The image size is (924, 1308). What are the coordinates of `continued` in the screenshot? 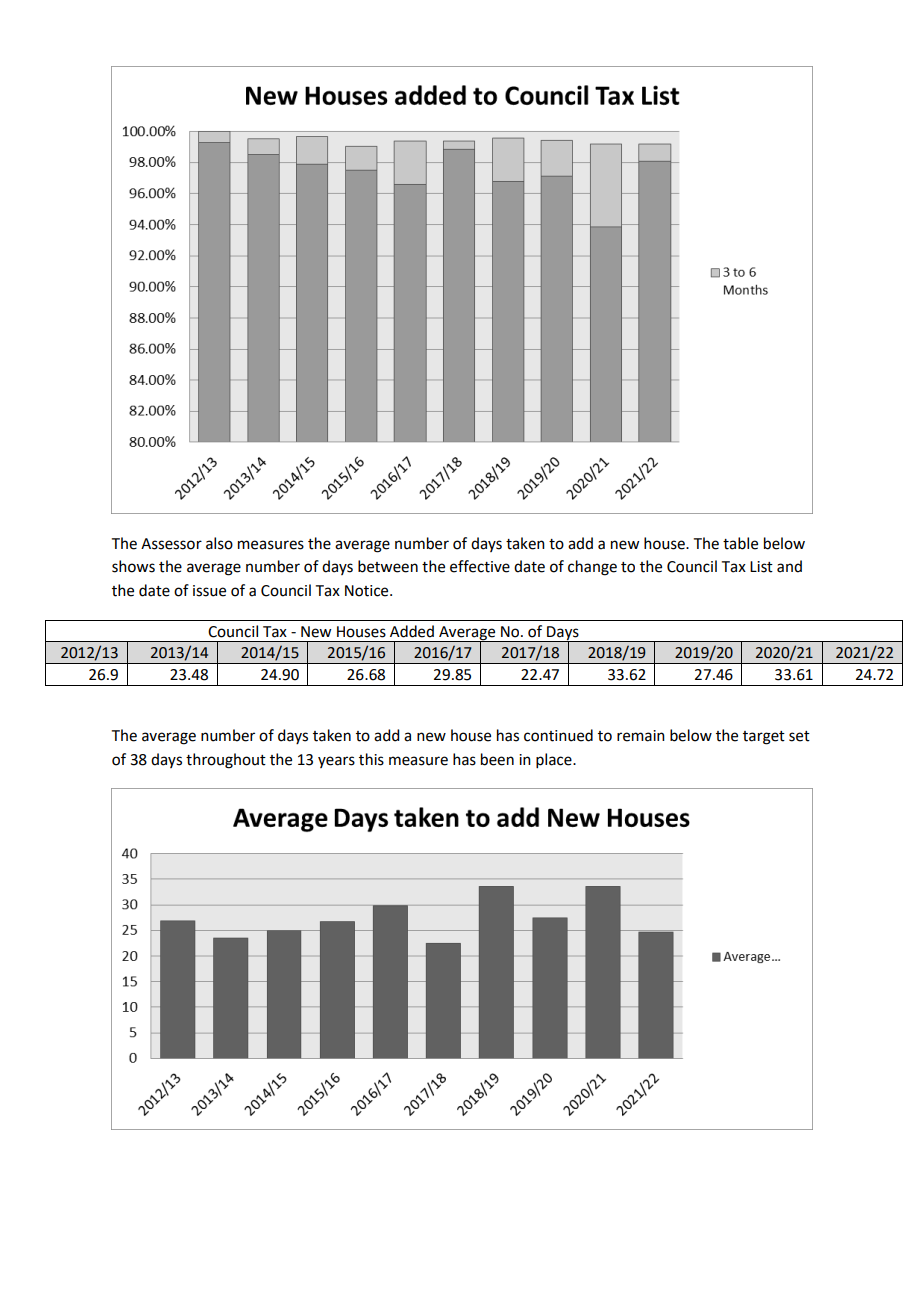 It's located at (558, 735).
